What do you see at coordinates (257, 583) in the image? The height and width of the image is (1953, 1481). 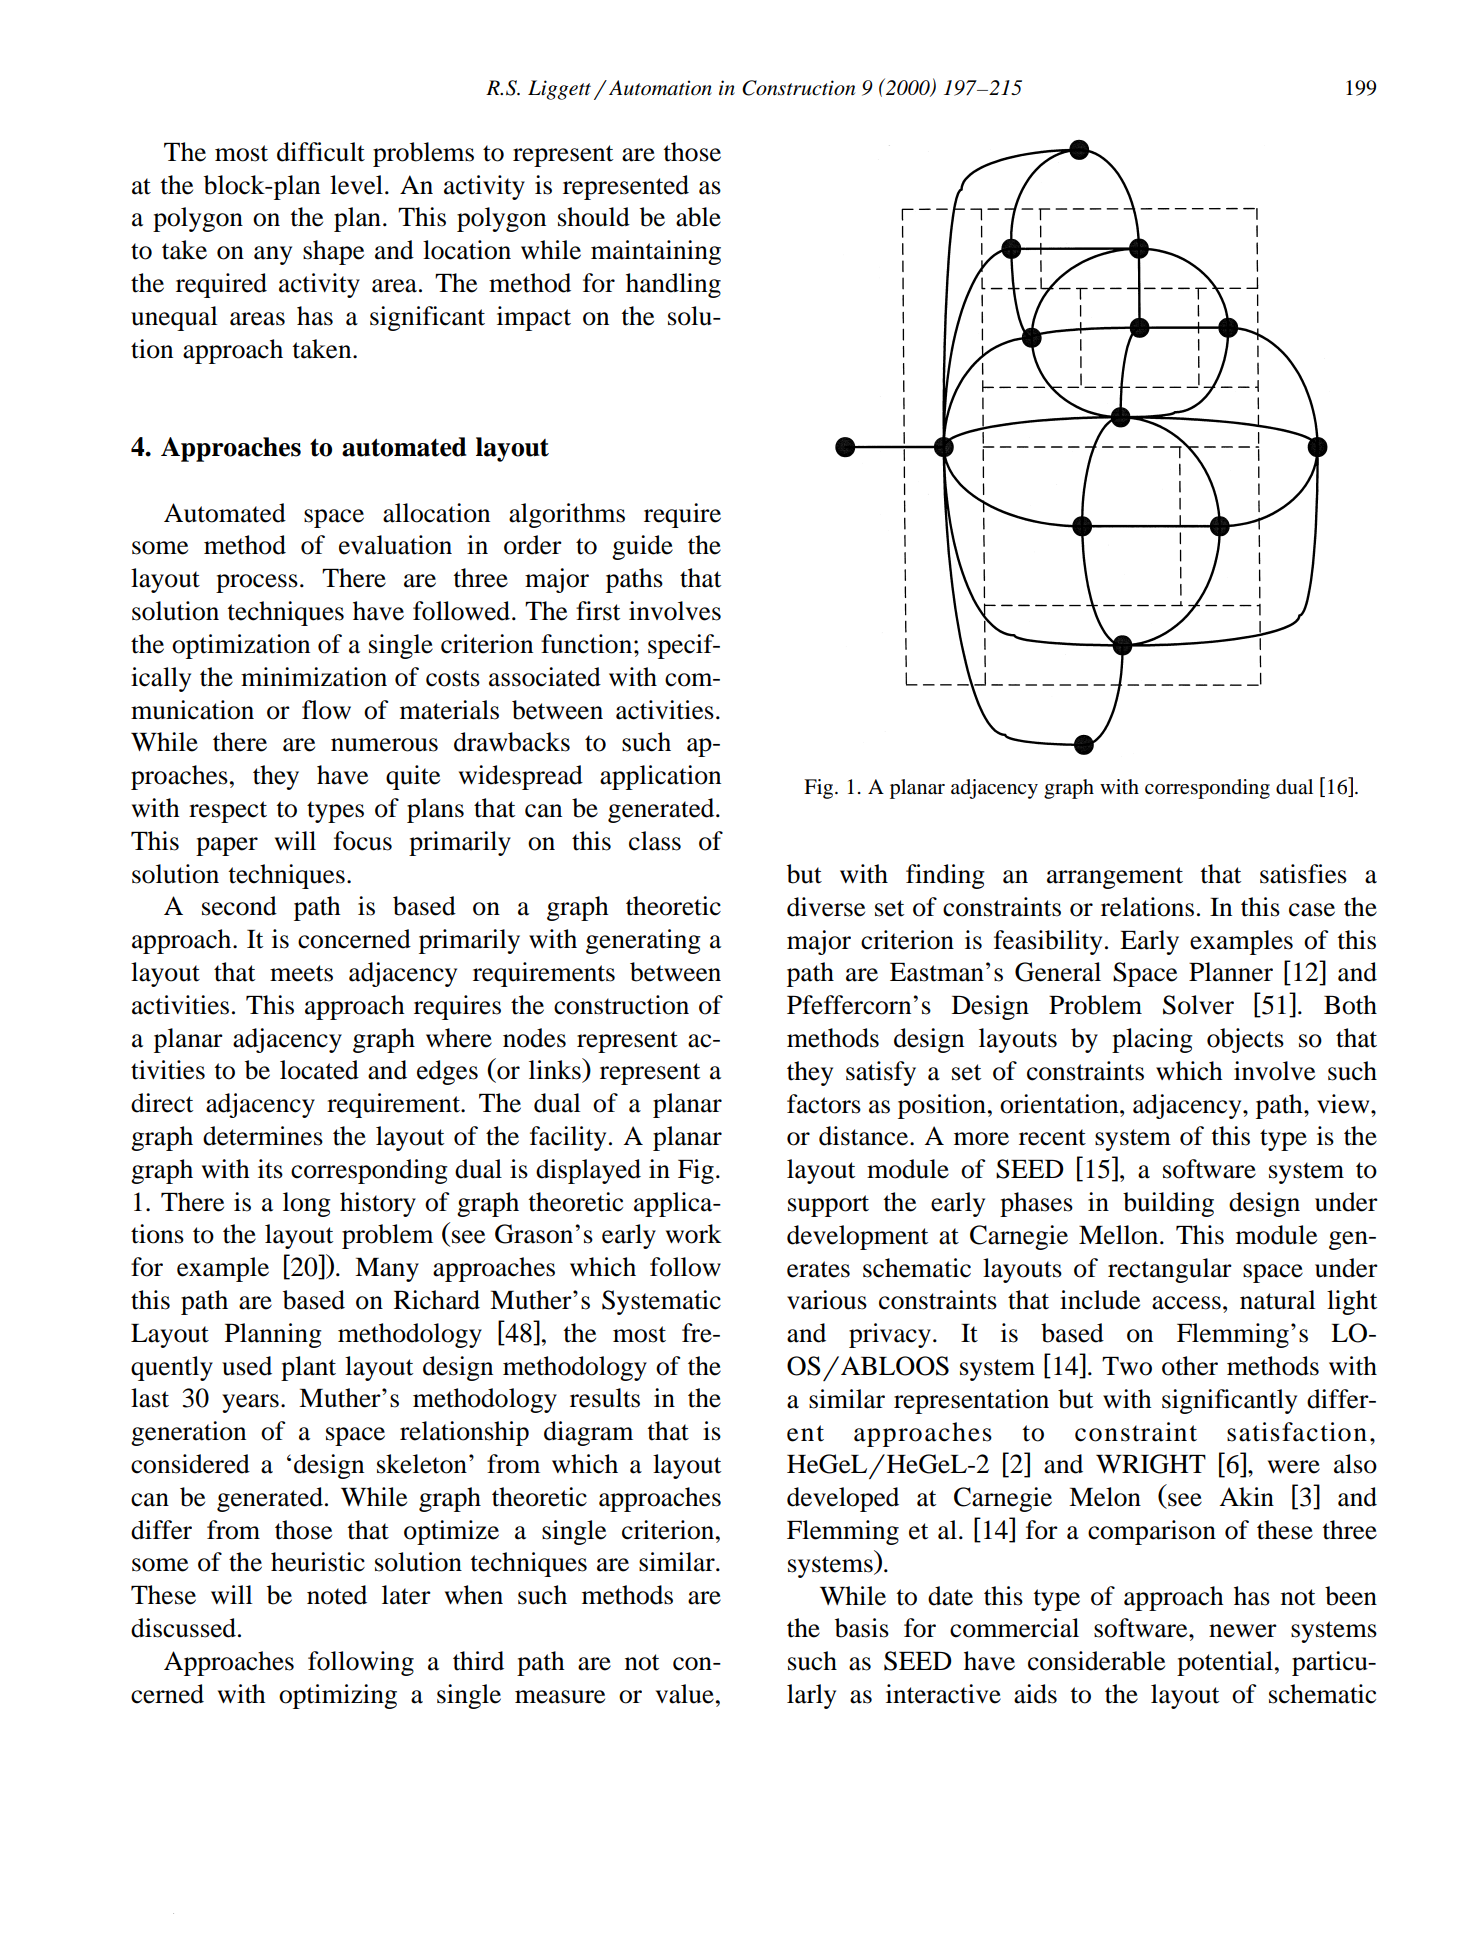 I see `process` at bounding box center [257, 583].
